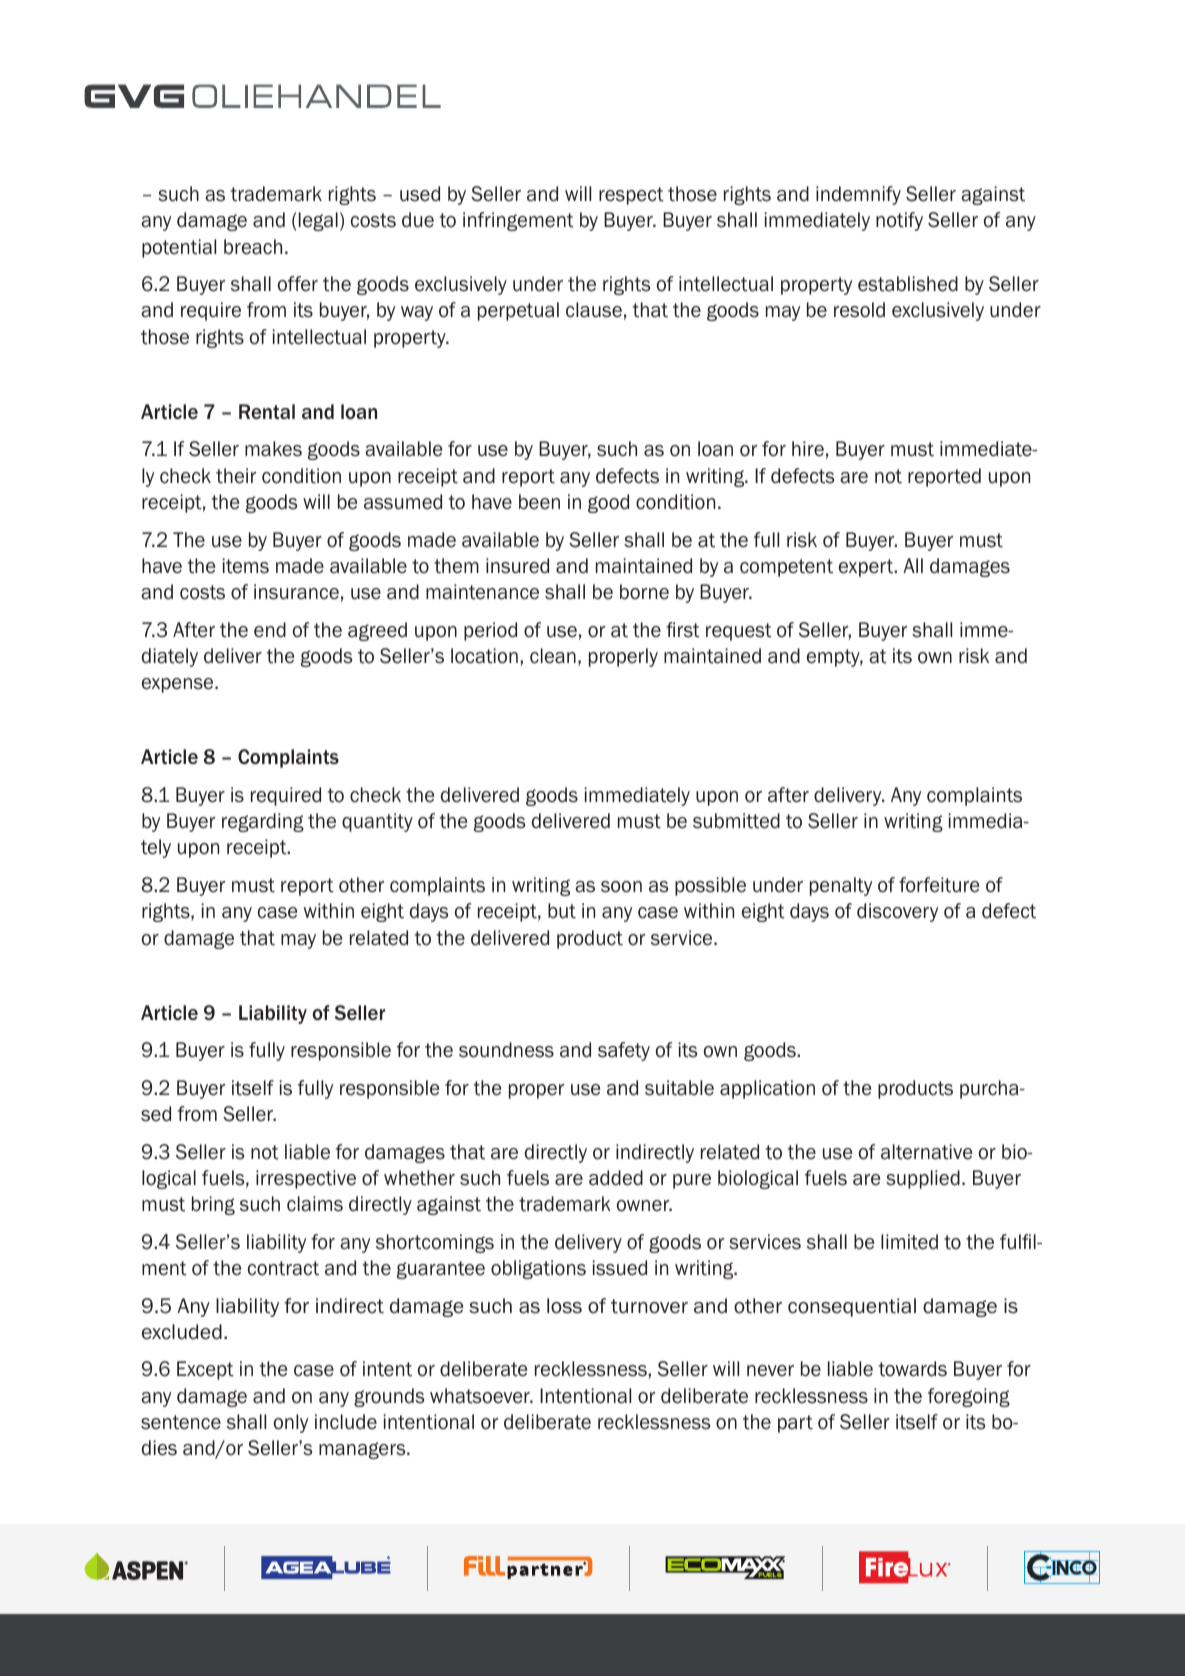 Image resolution: width=1185 pixels, height=1676 pixels. What do you see at coordinates (913, 1369) in the screenshot?
I see `towards` at bounding box center [913, 1369].
